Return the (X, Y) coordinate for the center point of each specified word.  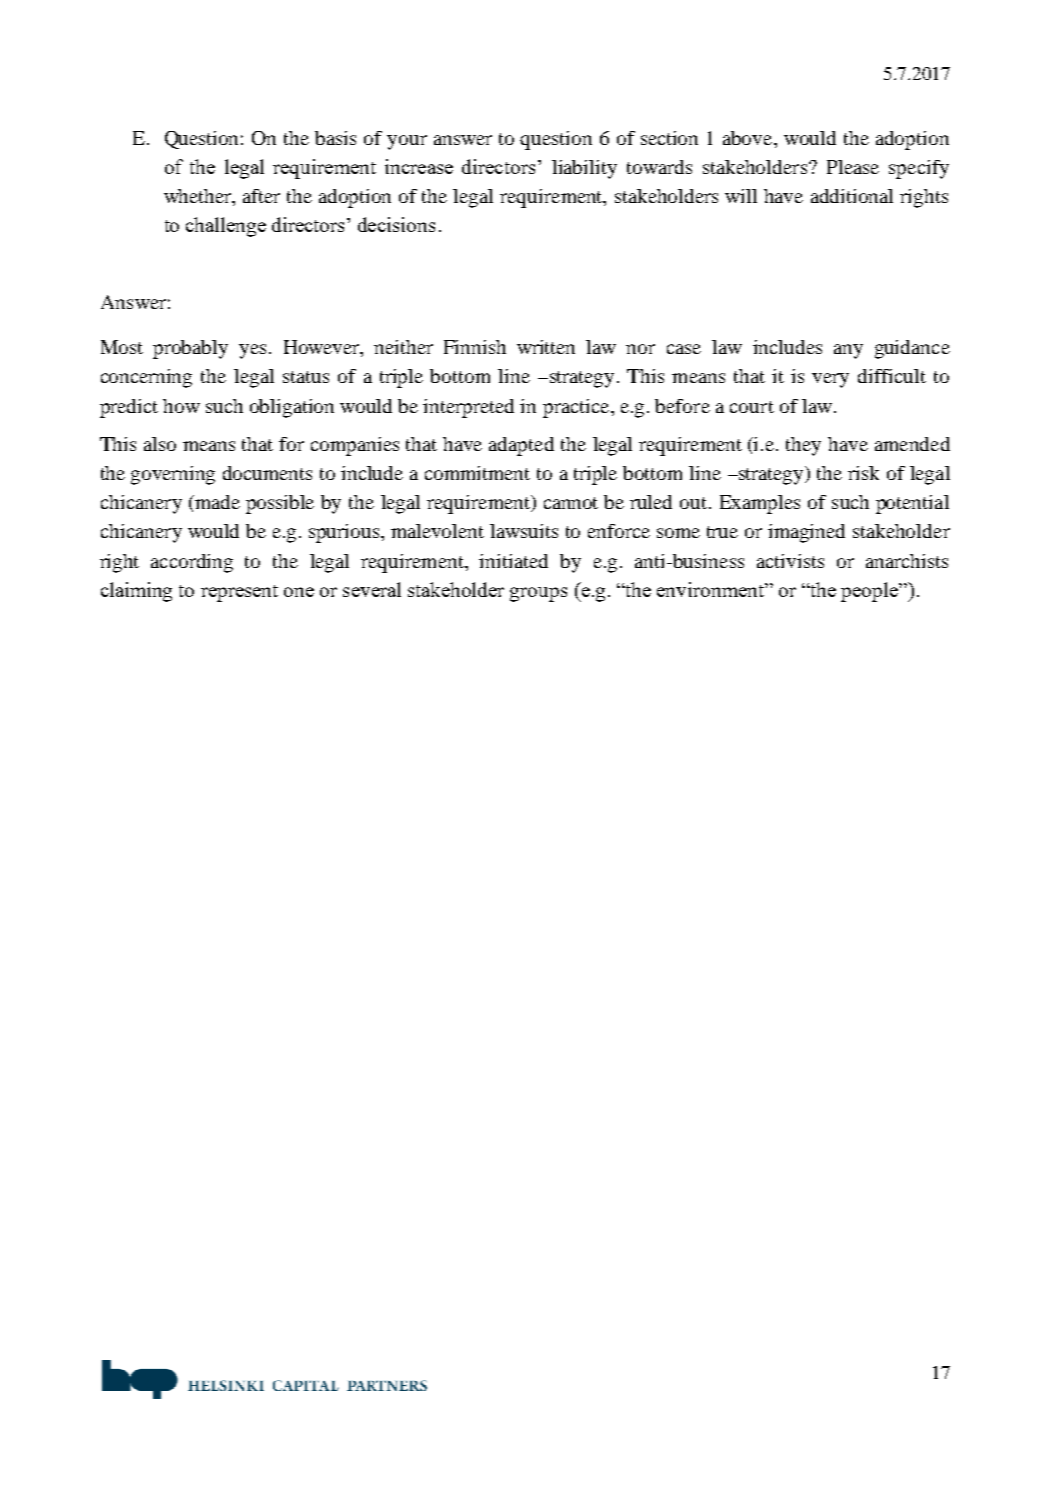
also (160, 444)
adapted (521, 446)
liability (584, 169)
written (546, 347)
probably (190, 349)
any (848, 351)
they (803, 446)
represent (239, 593)
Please (853, 167)
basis (335, 138)
